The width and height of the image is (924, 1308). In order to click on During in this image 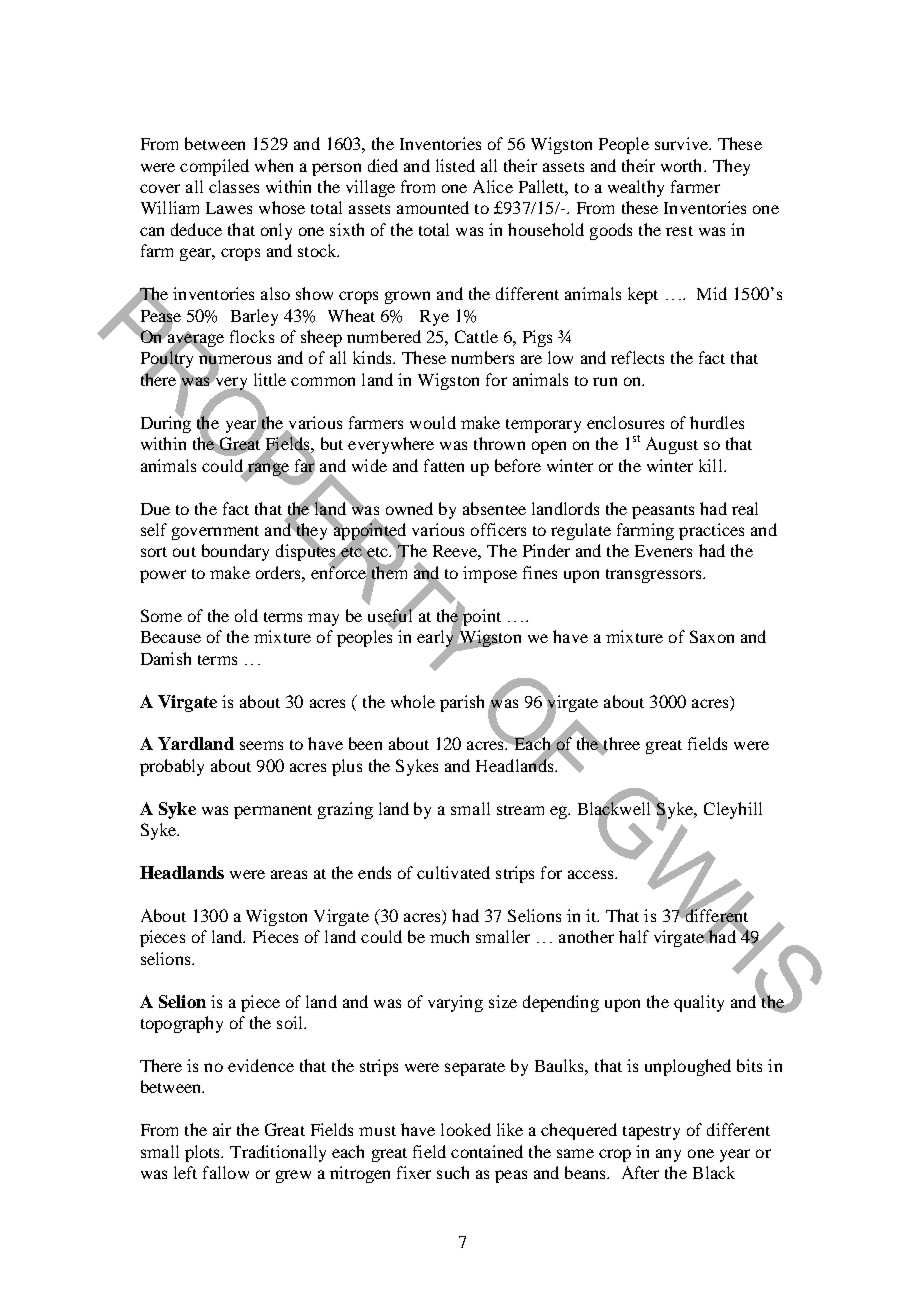, I will do `click(166, 423)`.
